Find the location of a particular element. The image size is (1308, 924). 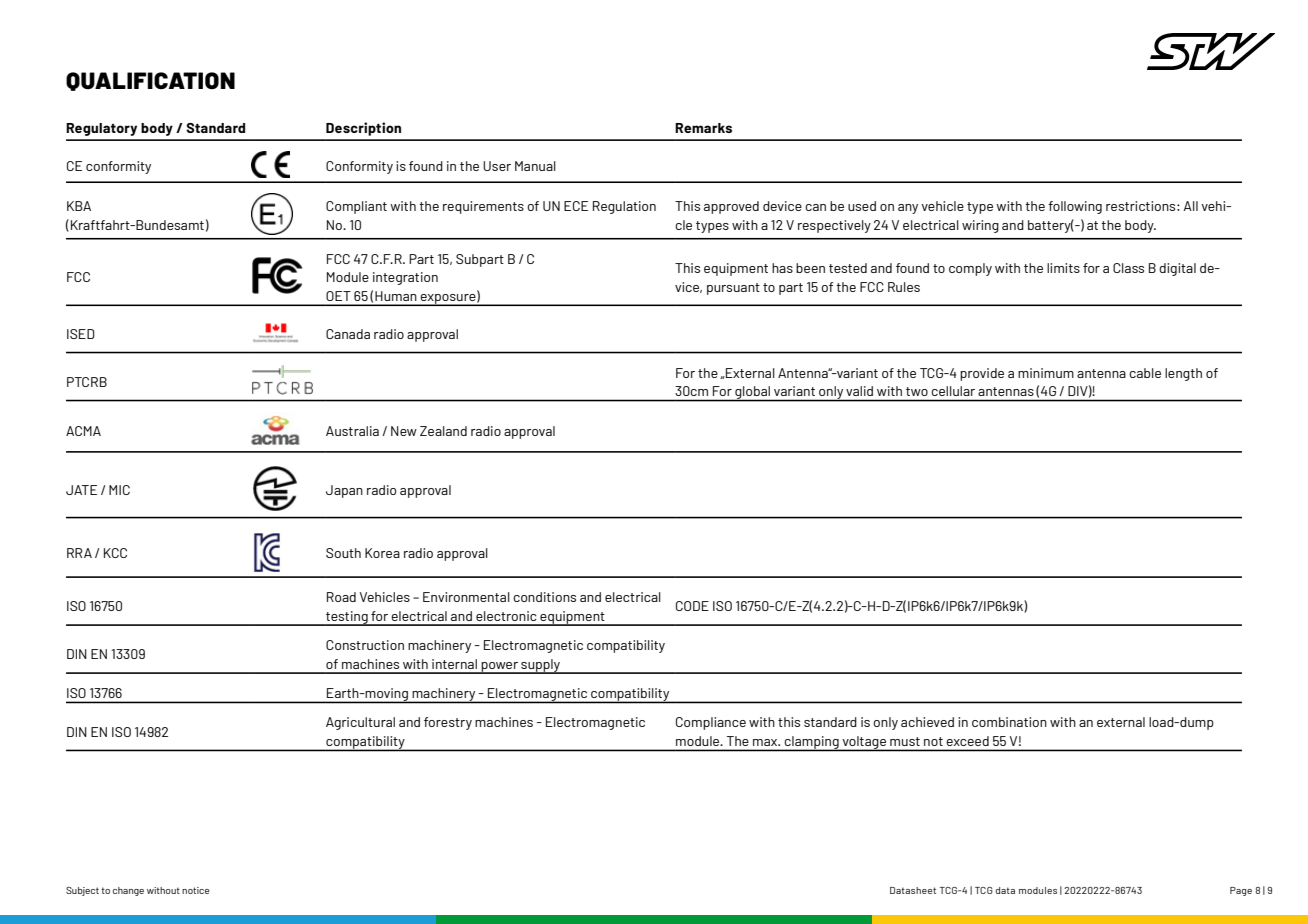

Canada is located at coordinates (348, 334).
